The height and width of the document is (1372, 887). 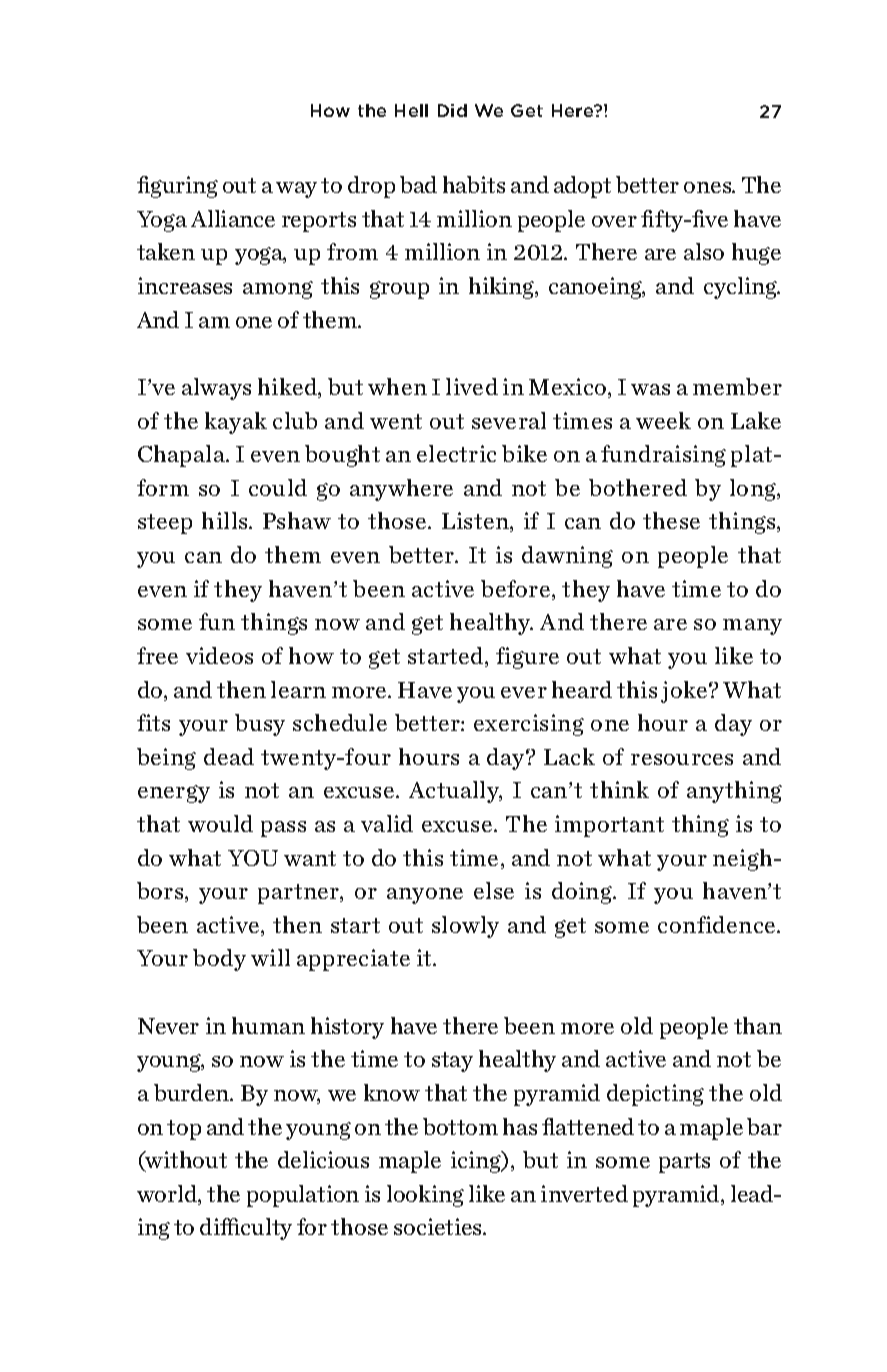 I want to click on figure, so click(x=527, y=658).
